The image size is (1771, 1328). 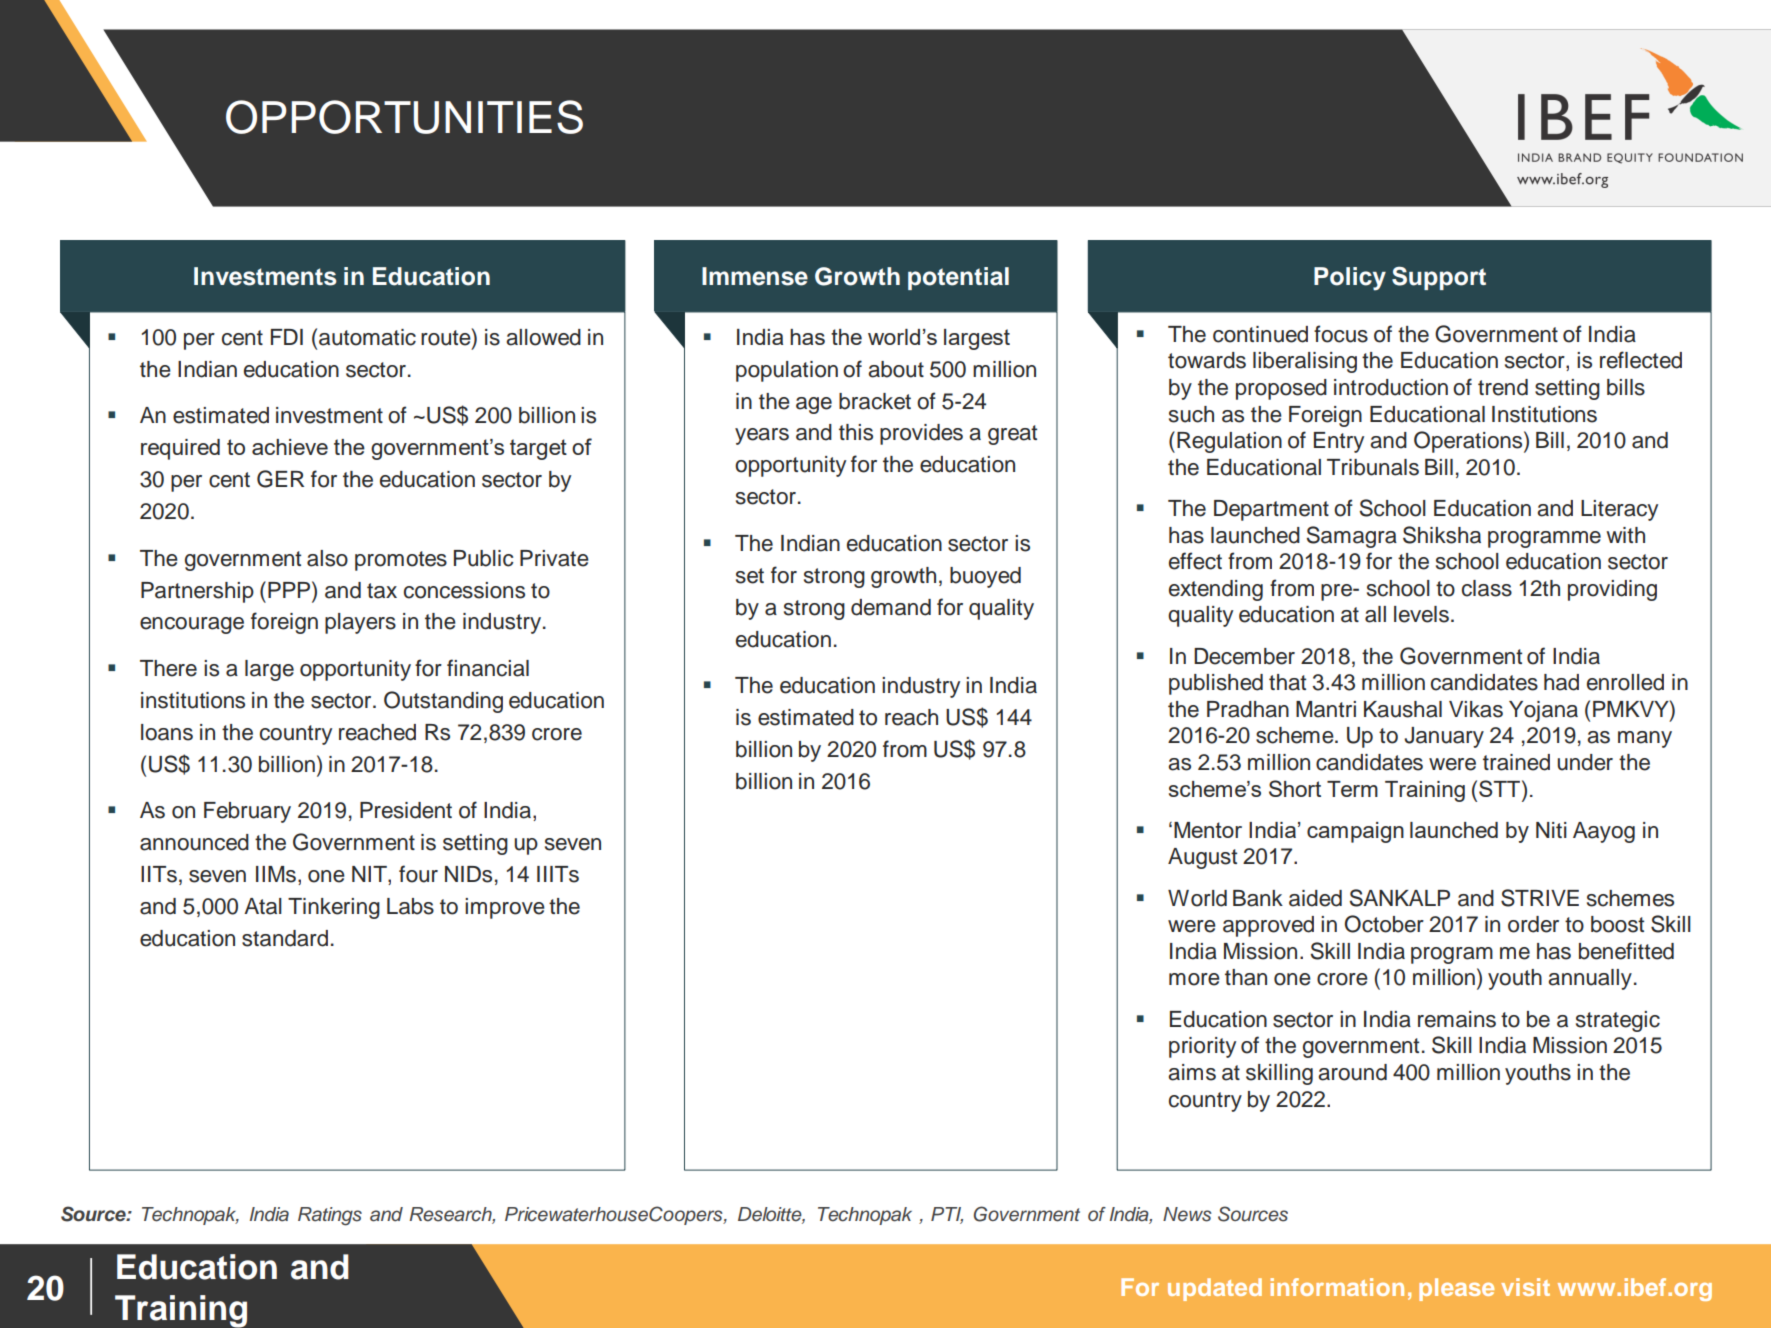 What do you see at coordinates (285, 938) in the screenshot?
I see `standard` at bounding box center [285, 938].
